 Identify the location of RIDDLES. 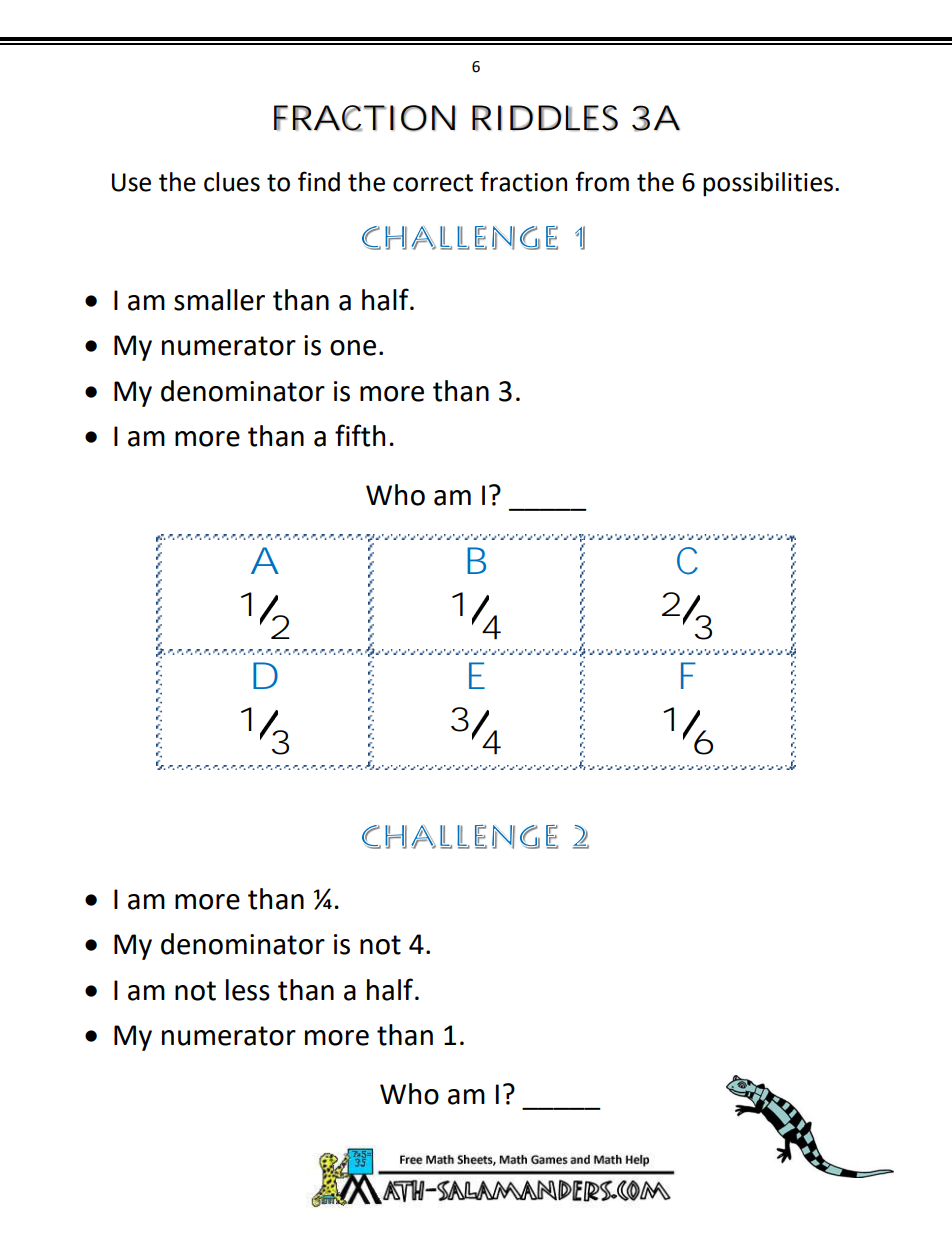
(545, 118).
